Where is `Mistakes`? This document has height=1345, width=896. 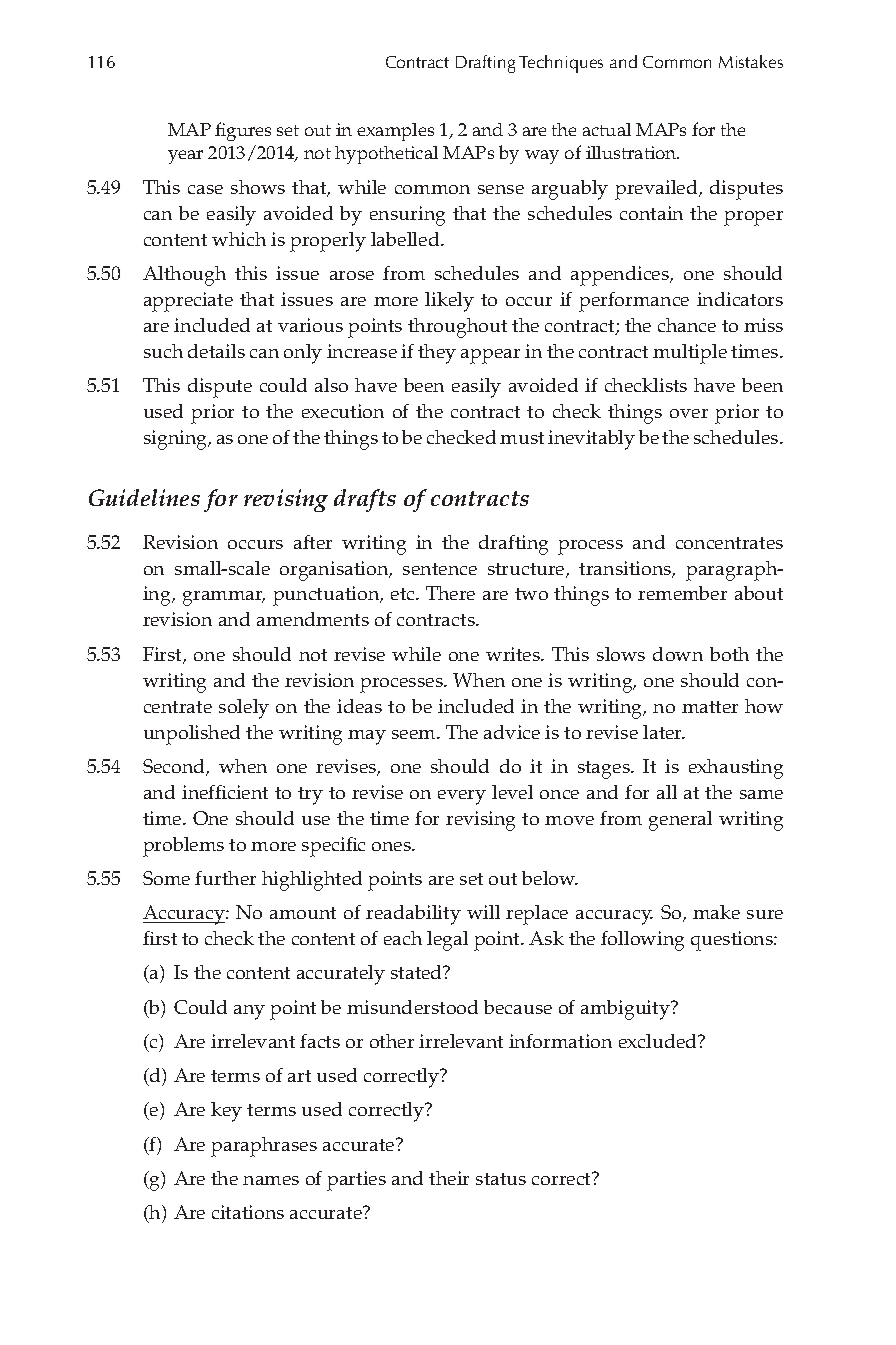 Mistakes is located at coordinates (751, 61).
